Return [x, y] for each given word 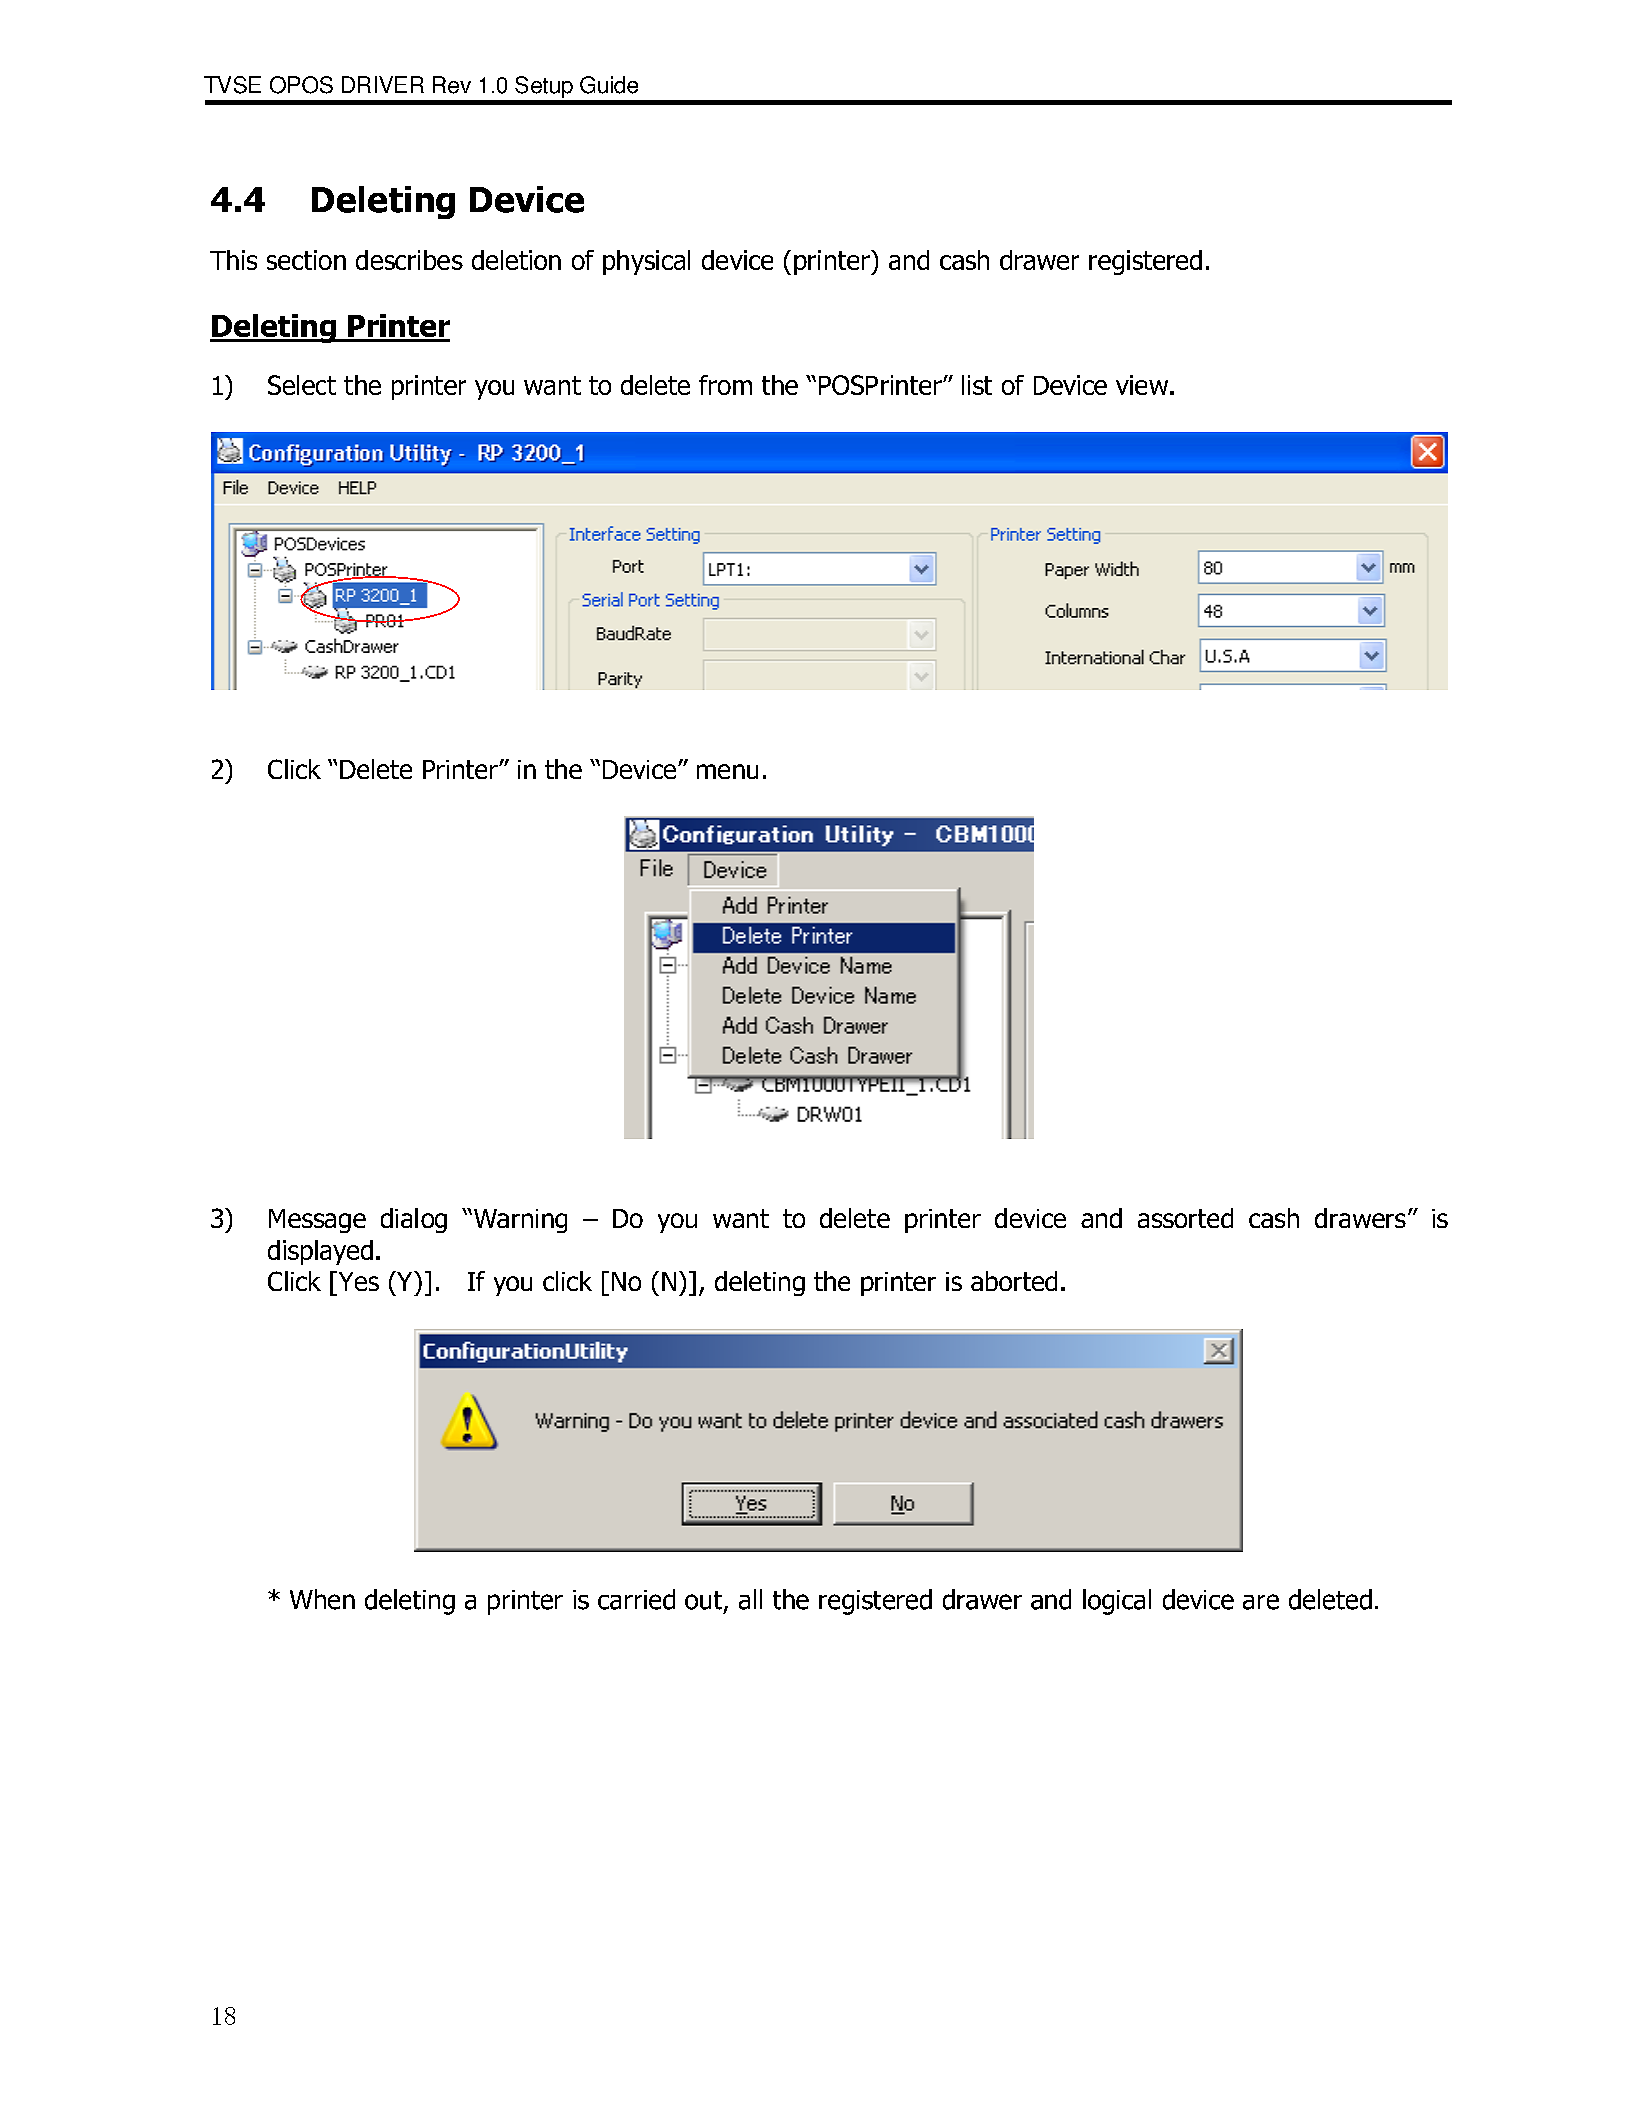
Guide [609, 85]
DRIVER [383, 84]
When [322, 1599]
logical [1117, 1602]
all [750, 1599]
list [977, 385]
